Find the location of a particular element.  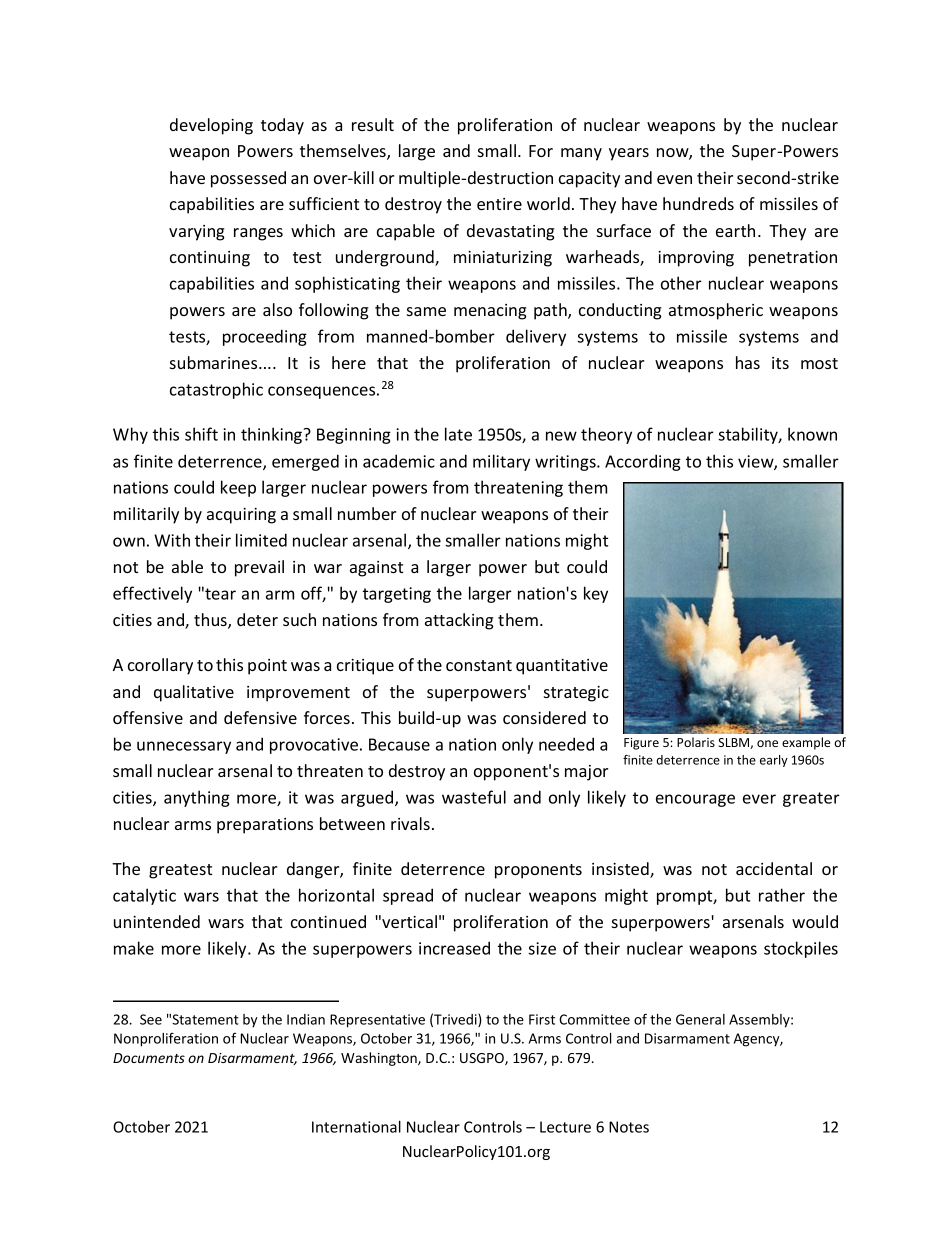

military is located at coordinates (501, 462).
